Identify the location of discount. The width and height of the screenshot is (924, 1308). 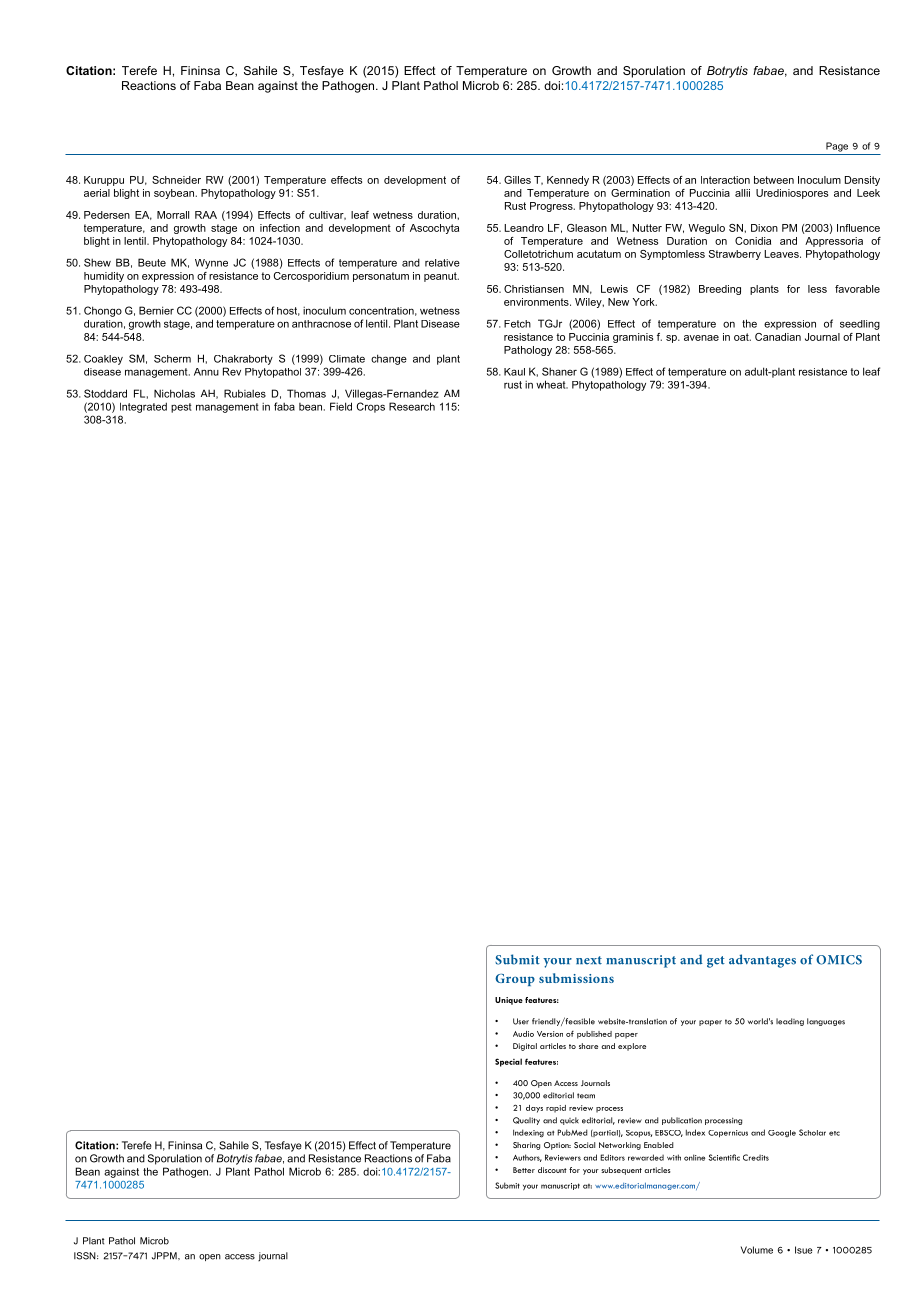
(552, 1170).
